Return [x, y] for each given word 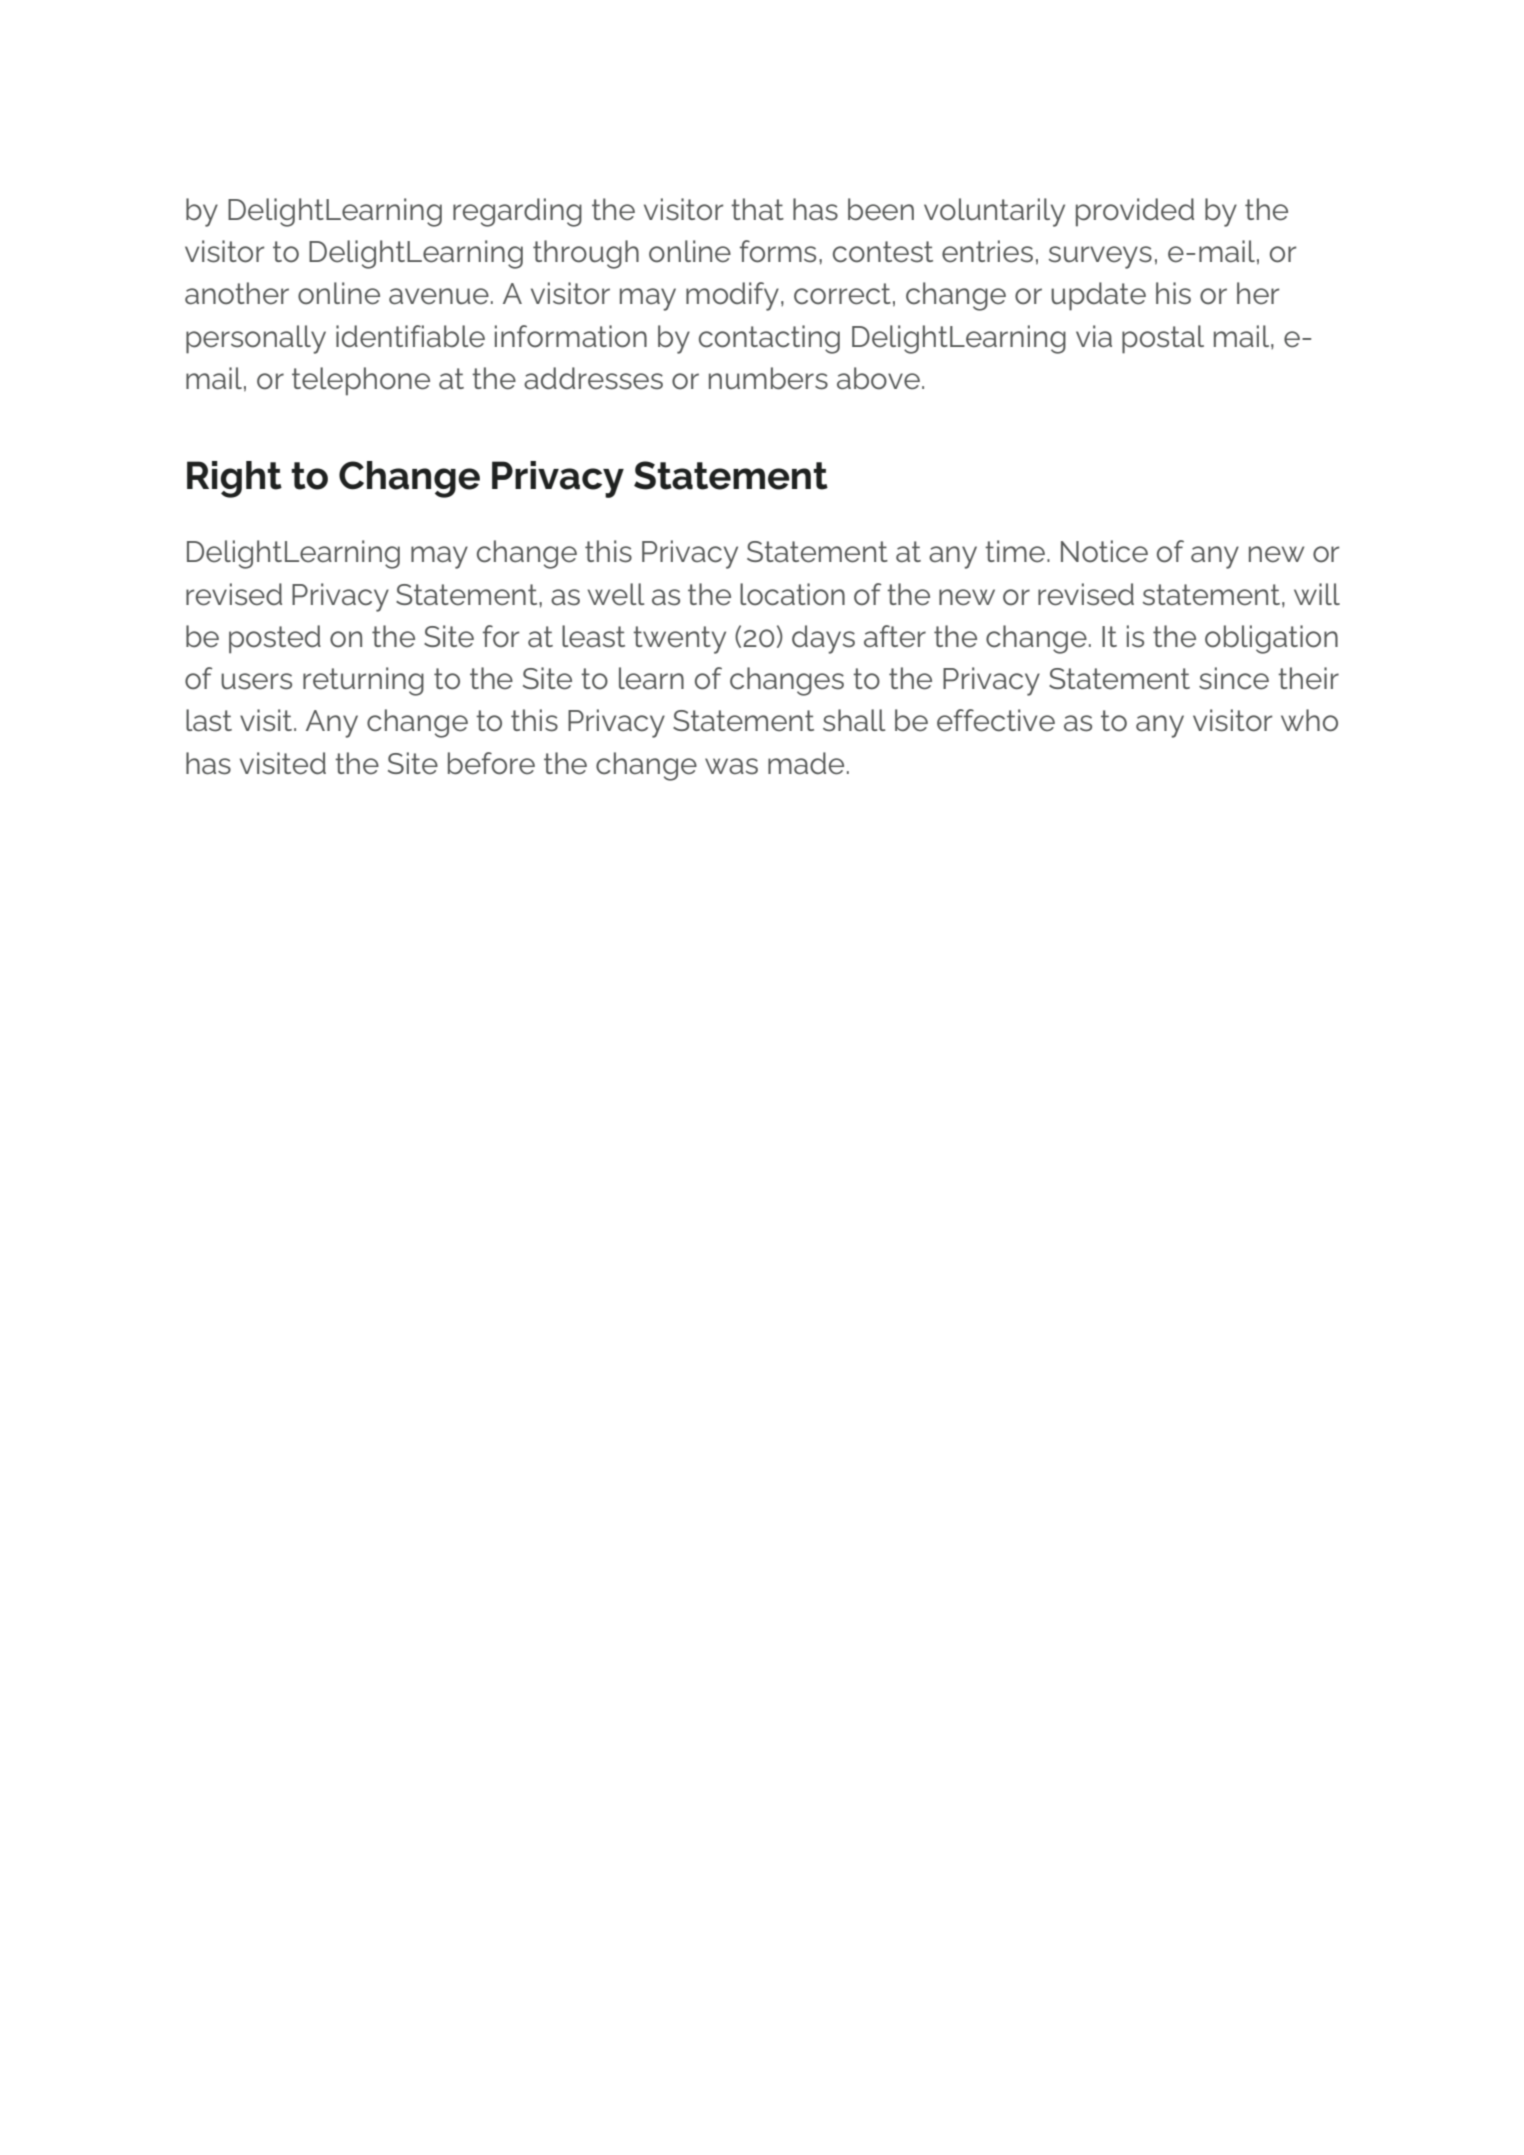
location [792, 594]
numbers [768, 378]
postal [1163, 339]
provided [1135, 212]
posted [275, 639]
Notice [1104, 551]
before [491, 763]
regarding [517, 212]
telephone [361, 381]
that [757, 209]
